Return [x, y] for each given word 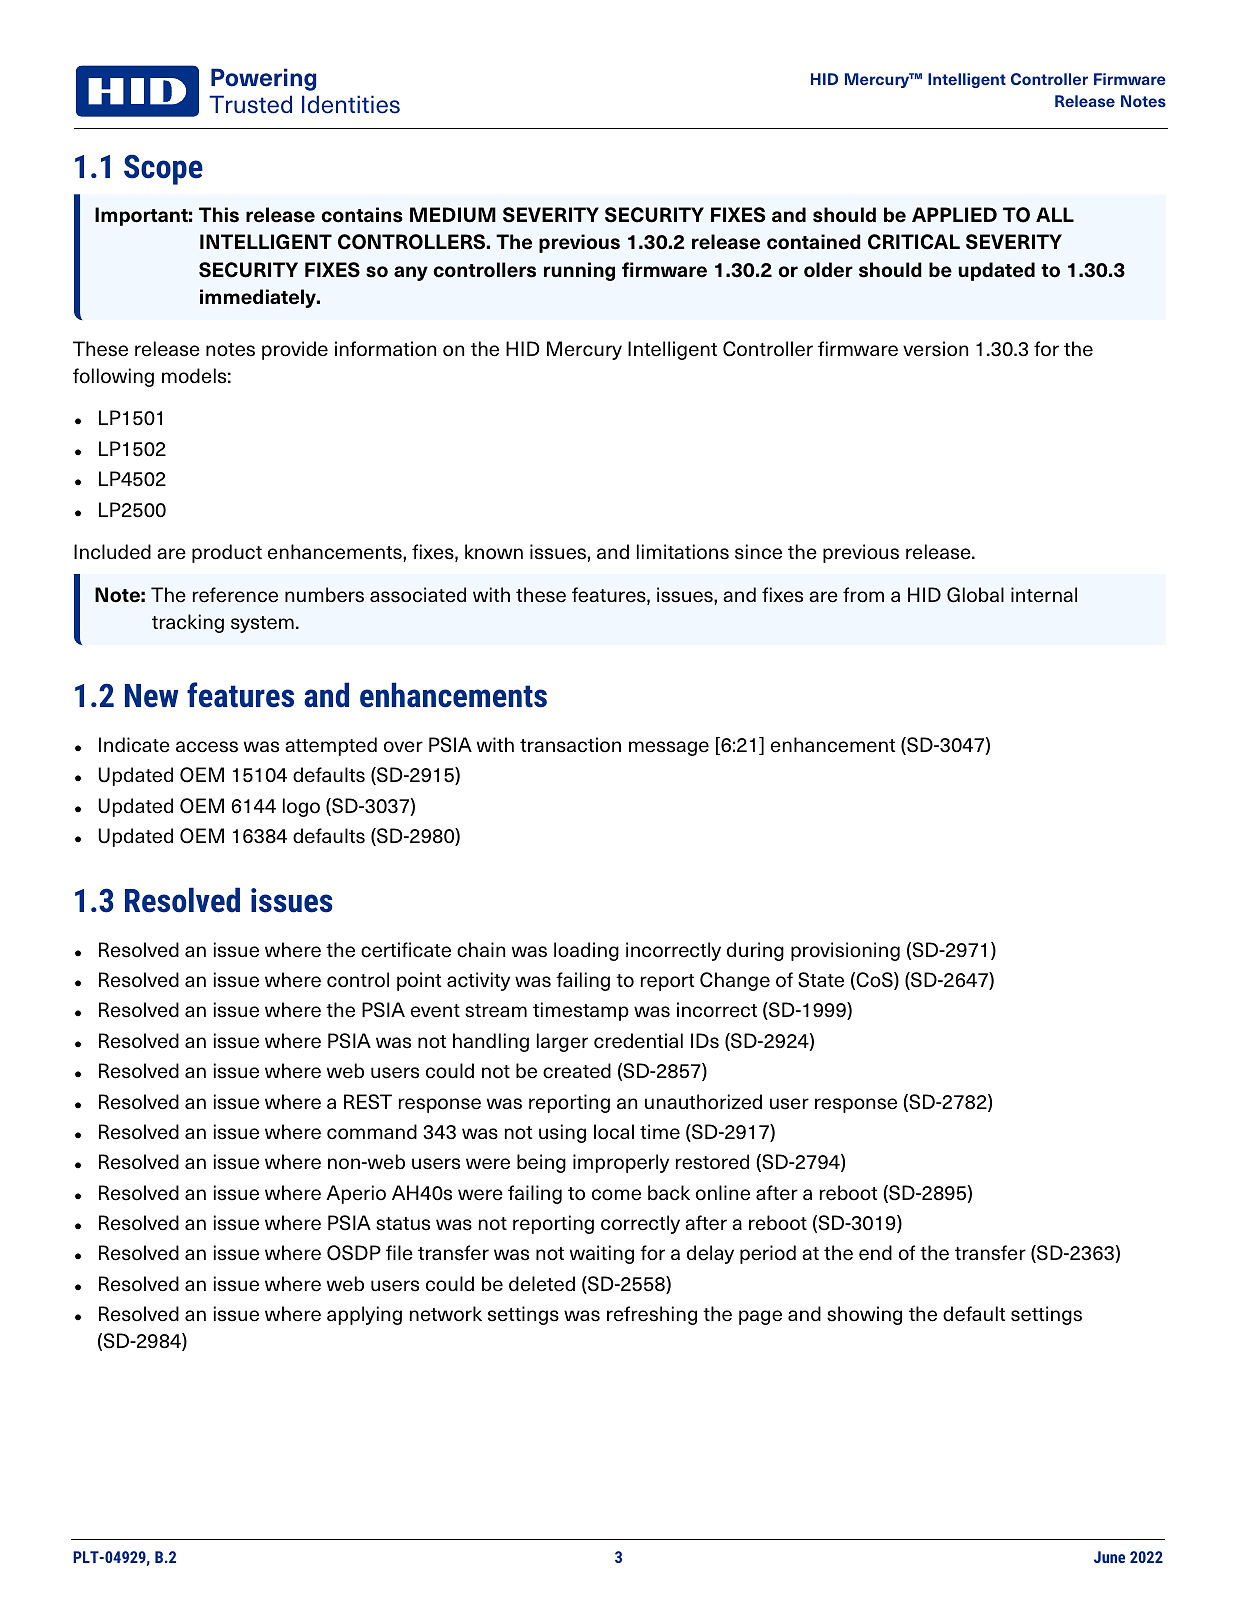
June [1109, 1557]
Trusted [250, 104]
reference [235, 595]
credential [638, 1041]
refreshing [652, 1315]
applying [364, 1315]
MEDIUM [453, 215]
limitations [683, 552]
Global [975, 595]
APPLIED [954, 214]
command [372, 1132]
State [821, 980]
